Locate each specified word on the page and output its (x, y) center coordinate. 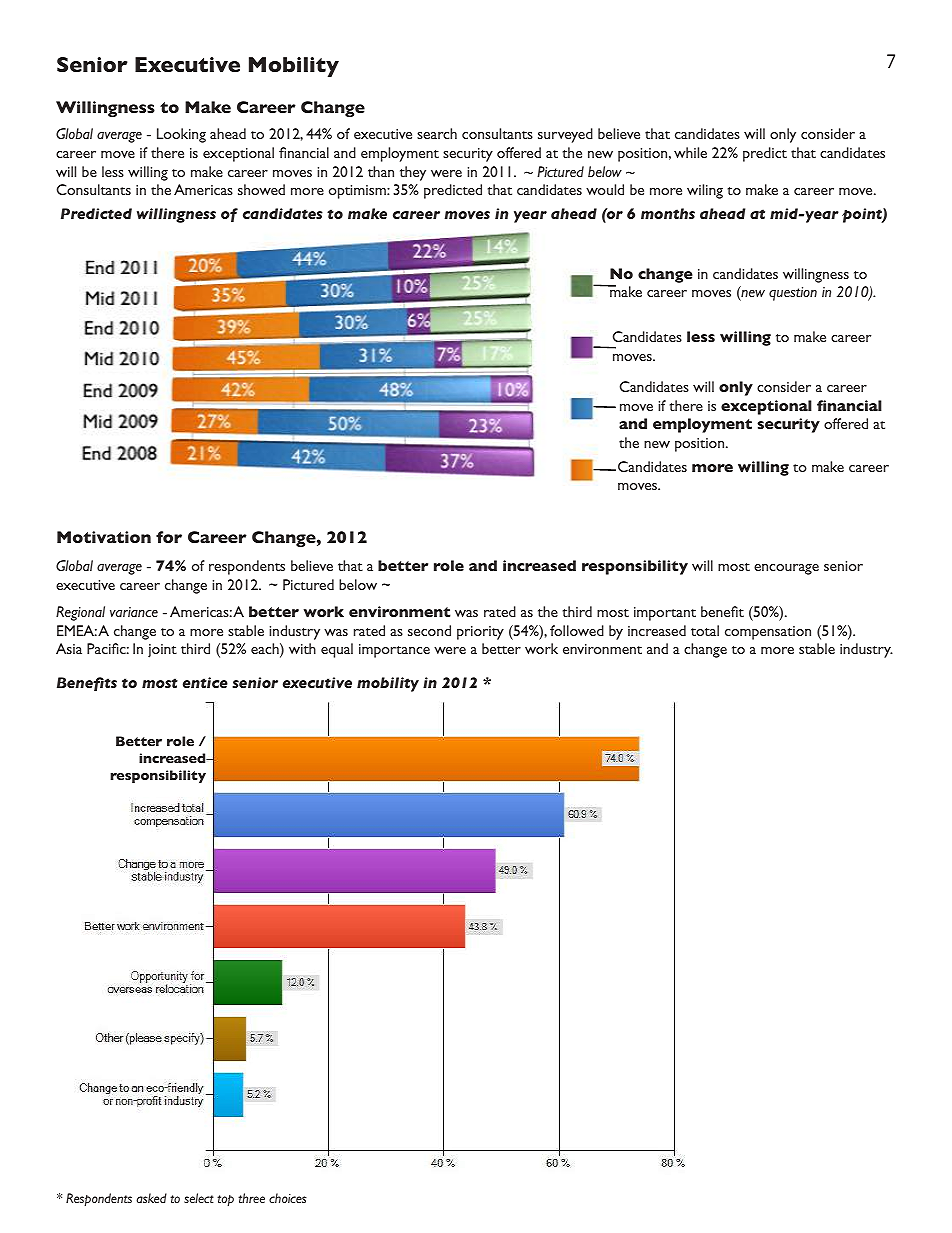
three (251, 1198)
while (690, 152)
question (793, 294)
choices (288, 1198)
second (429, 630)
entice (205, 682)
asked (151, 1198)
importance (394, 651)
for (169, 537)
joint (162, 651)
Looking (181, 135)
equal (337, 650)
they (413, 173)
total (705, 630)
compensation (768, 633)
